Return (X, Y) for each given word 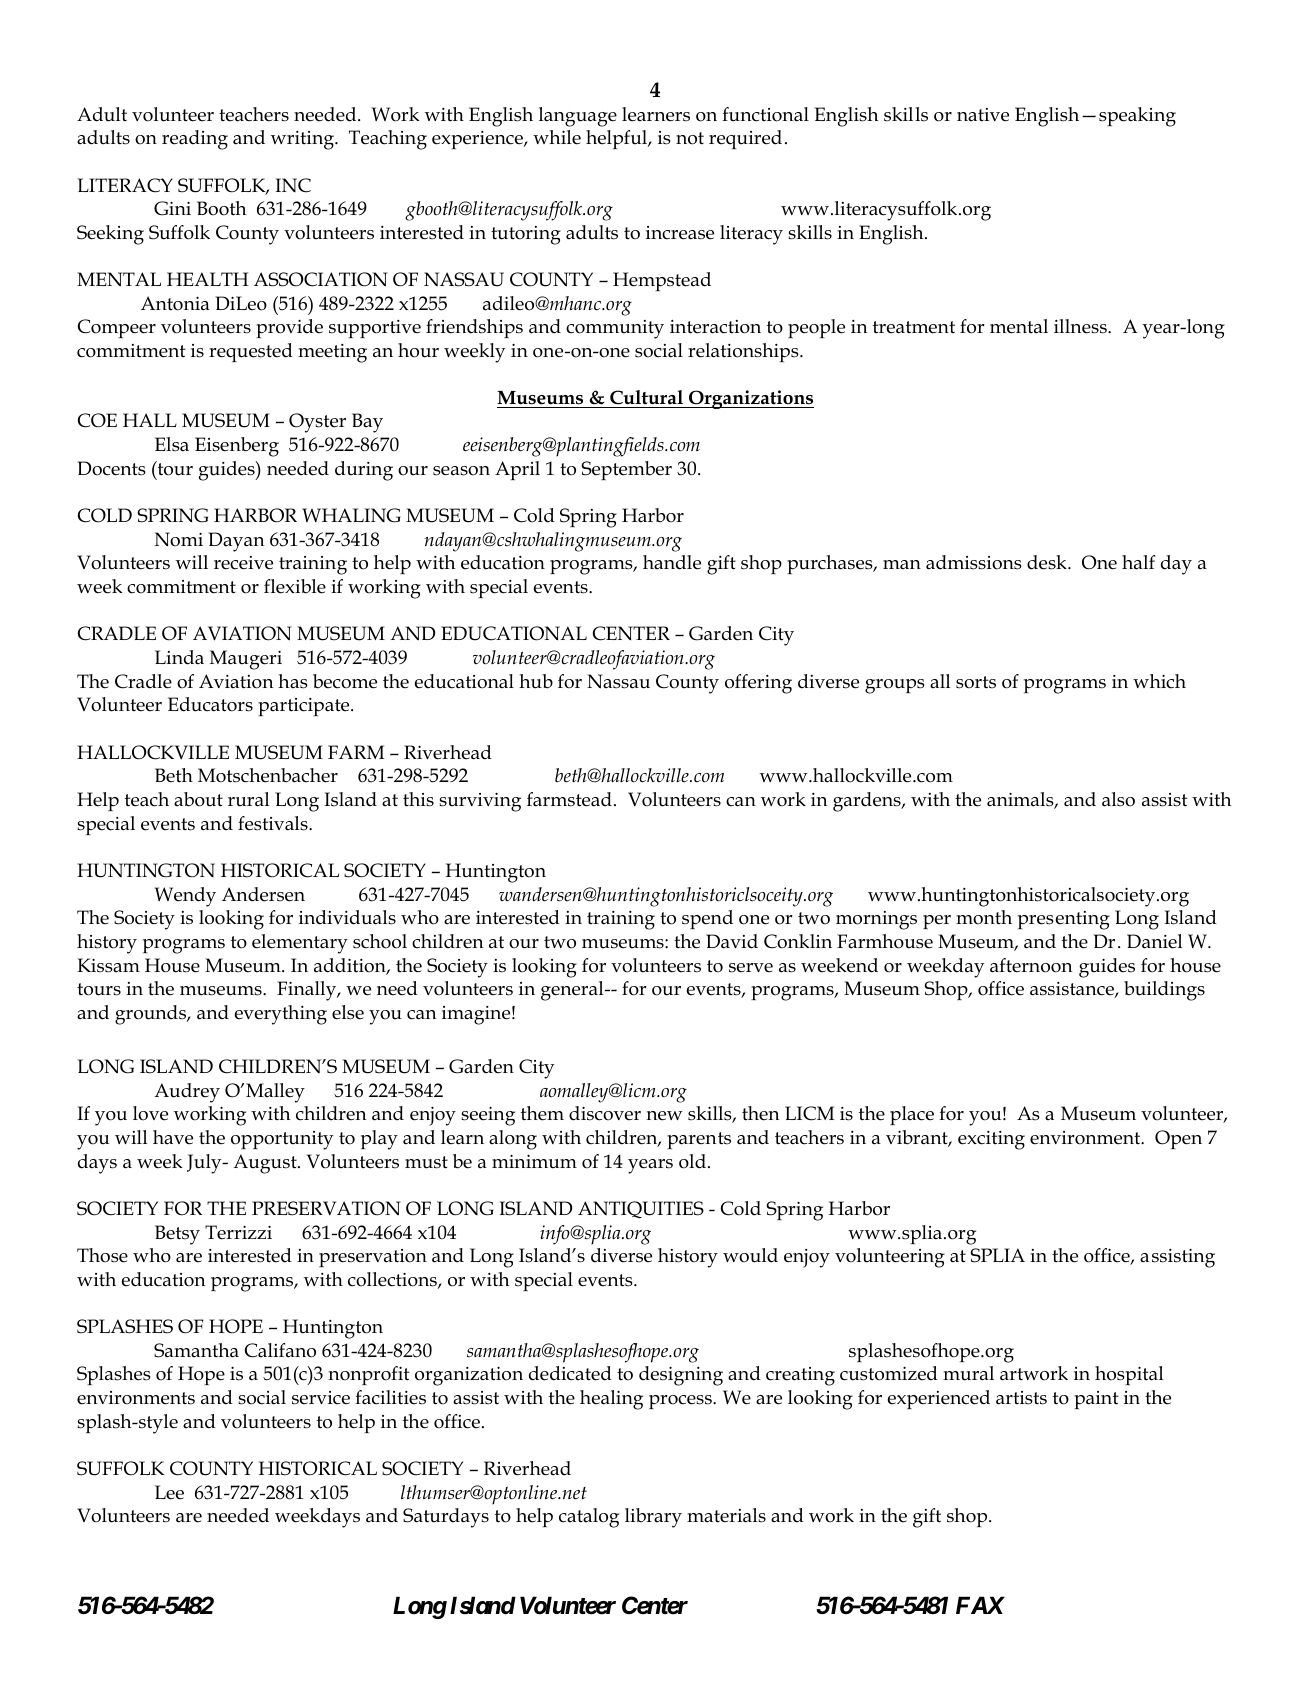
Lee (169, 1492)
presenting (1064, 920)
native (983, 115)
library (653, 1518)
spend (707, 919)
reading (195, 140)
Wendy (185, 897)
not (690, 138)
